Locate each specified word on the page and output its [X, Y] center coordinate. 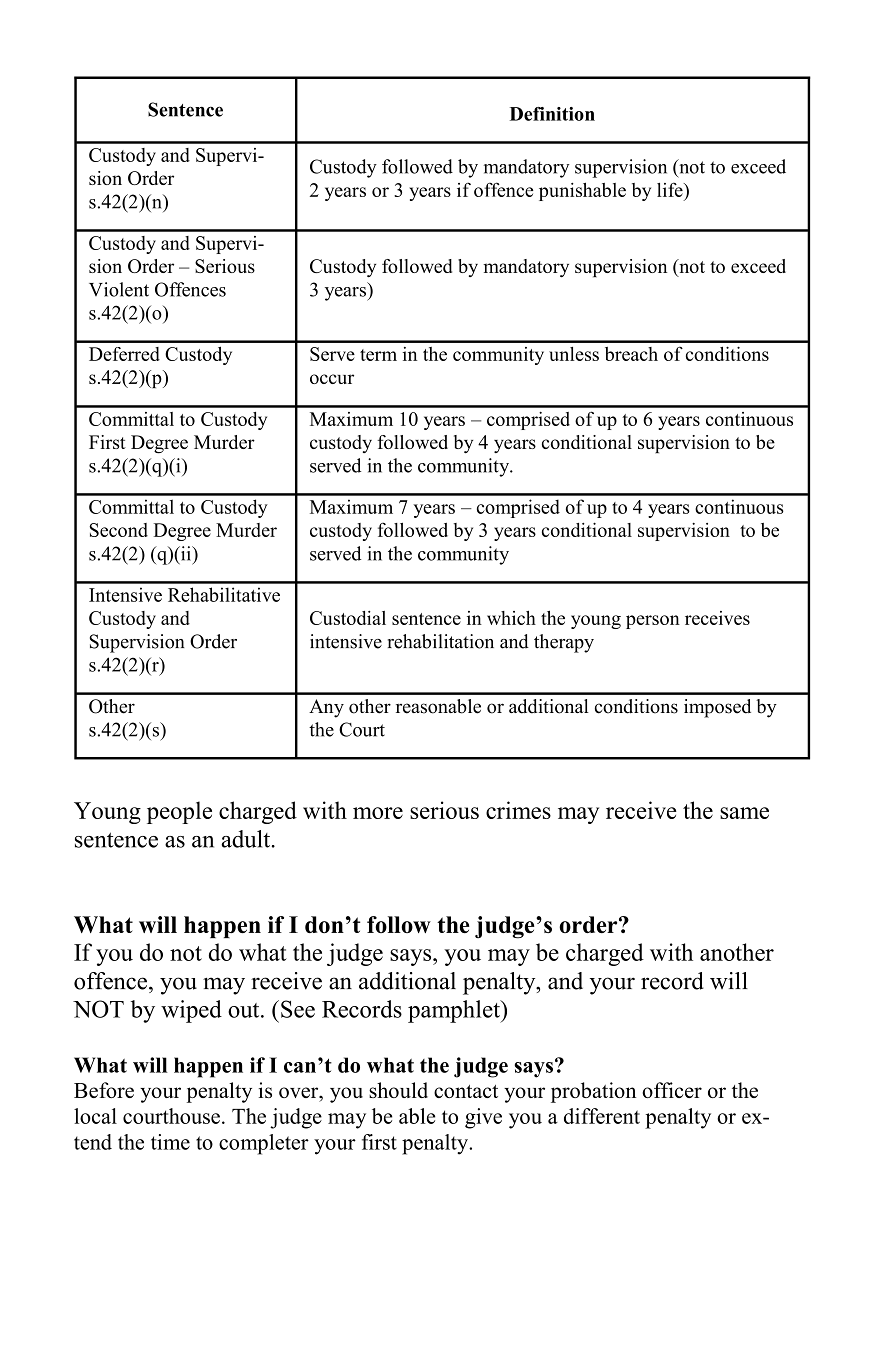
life [671, 189]
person [653, 622]
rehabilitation [441, 641]
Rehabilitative [224, 594]
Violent [119, 289]
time [170, 1142]
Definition [552, 114]
